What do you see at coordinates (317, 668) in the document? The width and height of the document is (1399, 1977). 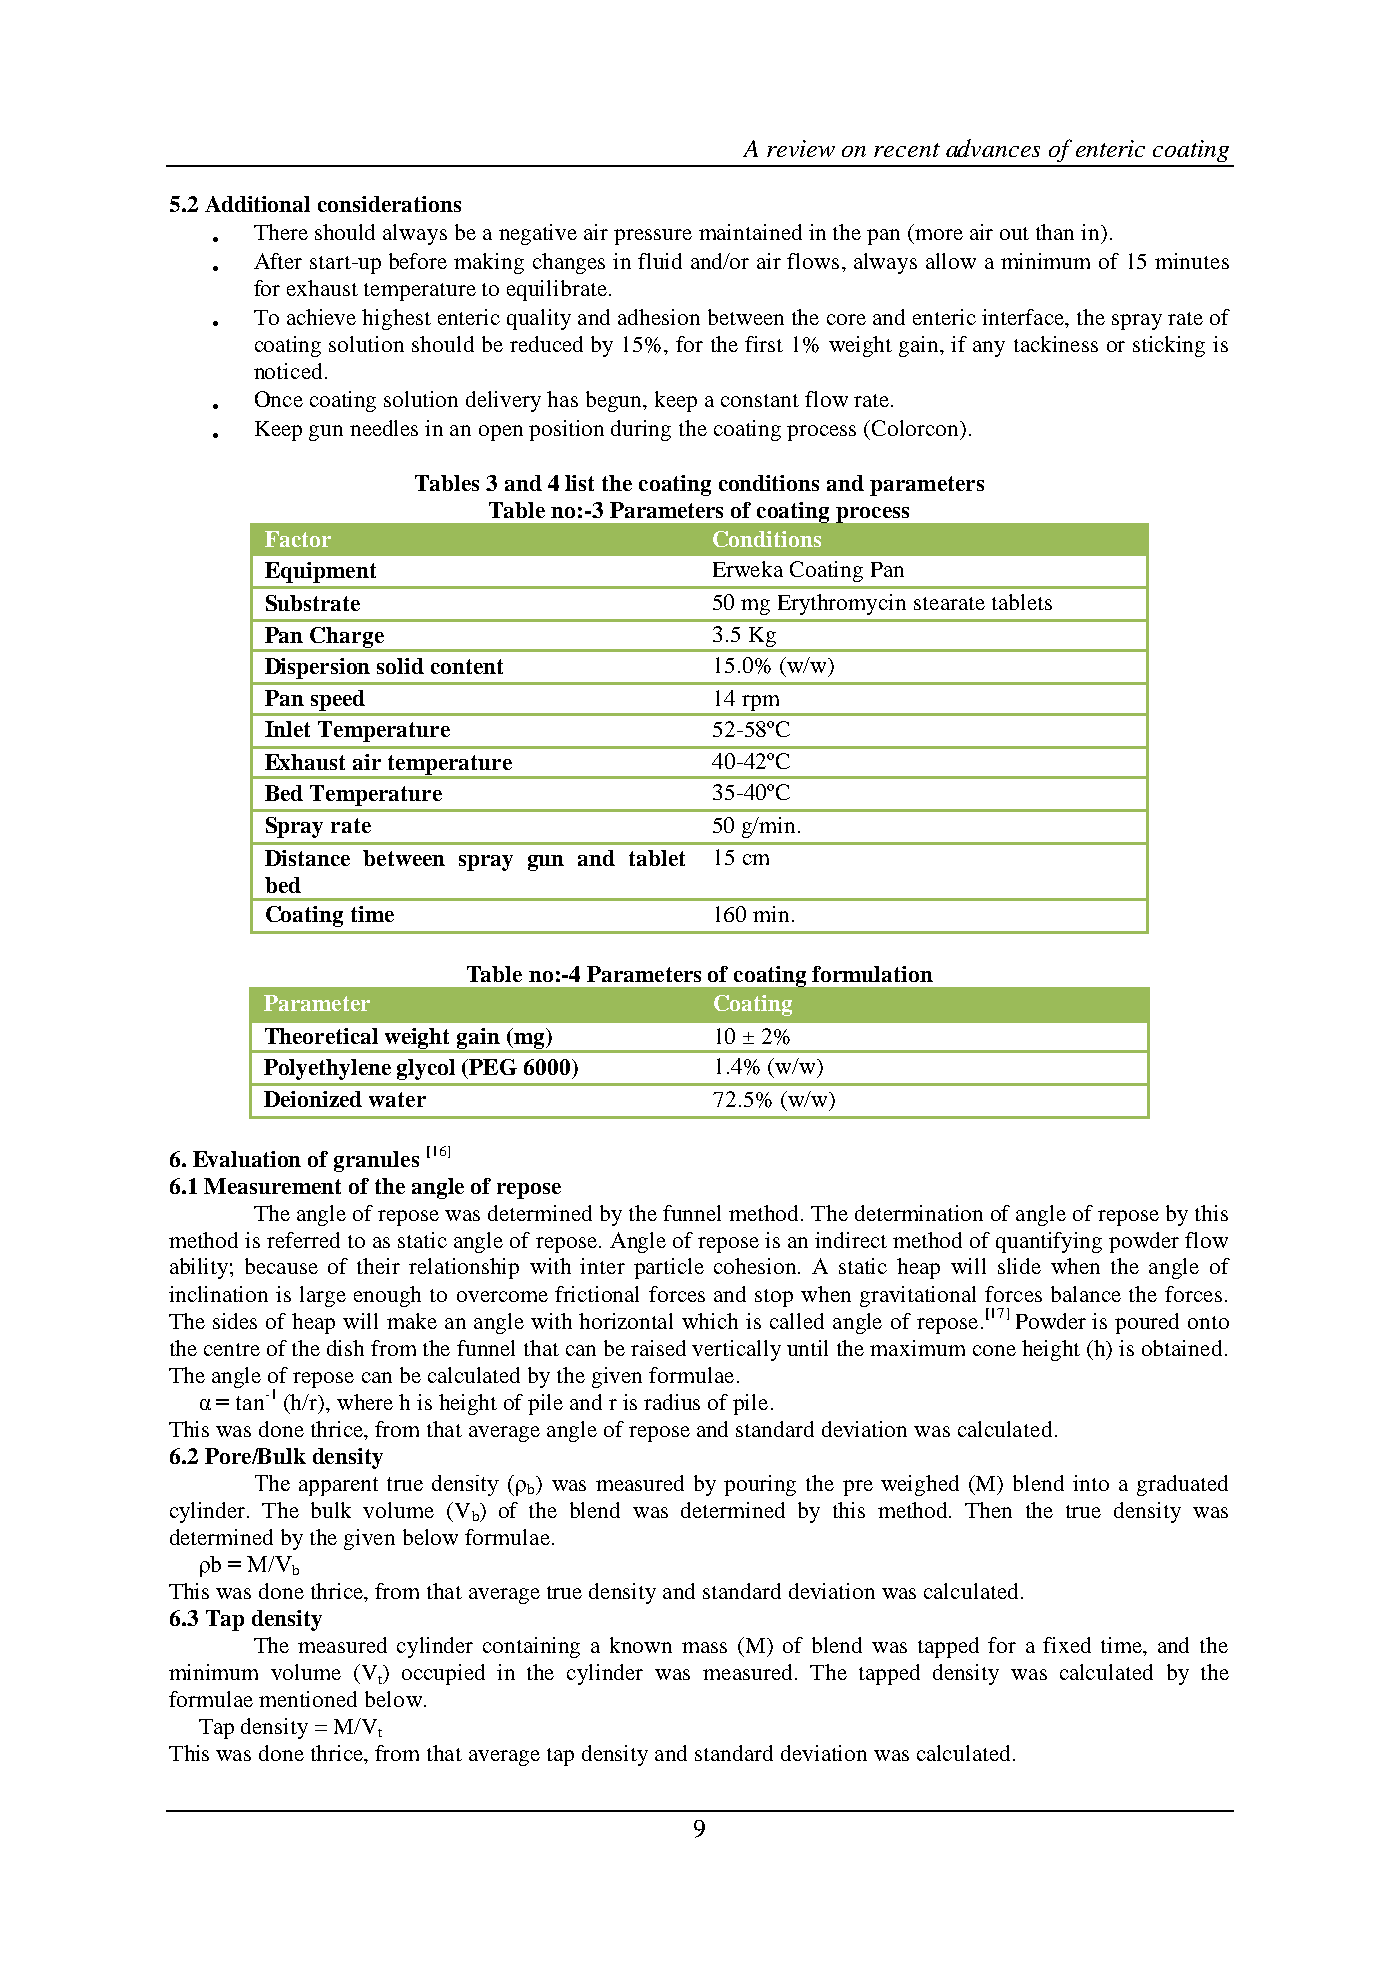 I see `Dispersion` at bounding box center [317, 668].
